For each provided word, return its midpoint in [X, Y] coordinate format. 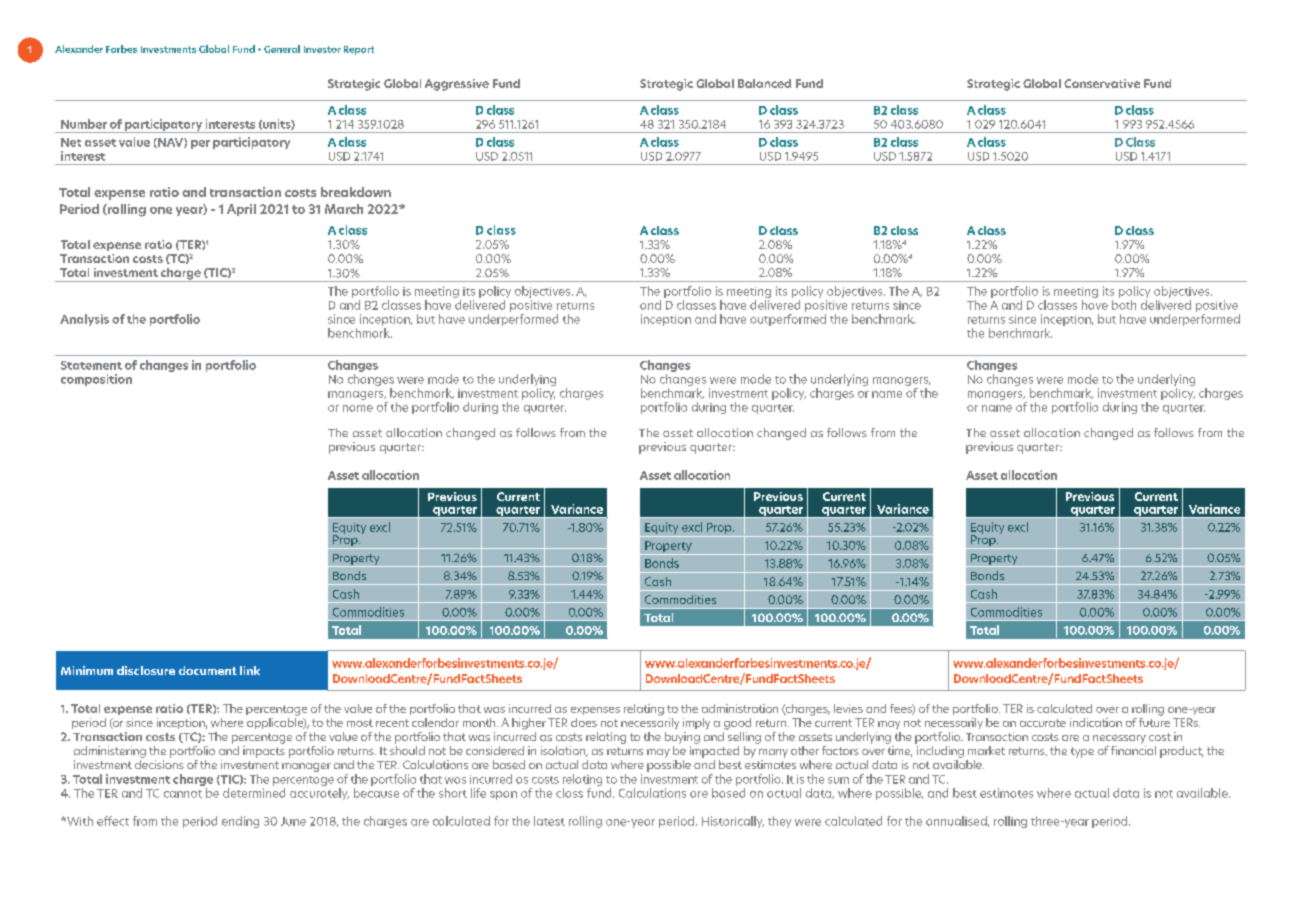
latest [549, 821]
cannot [183, 794]
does [584, 722]
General [282, 49]
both [1124, 305]
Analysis [84, 320]
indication [1096, 722]
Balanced [764, 83]
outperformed [788, 320]
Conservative [1102, 83]
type [1082, 752]
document [208, 670]
